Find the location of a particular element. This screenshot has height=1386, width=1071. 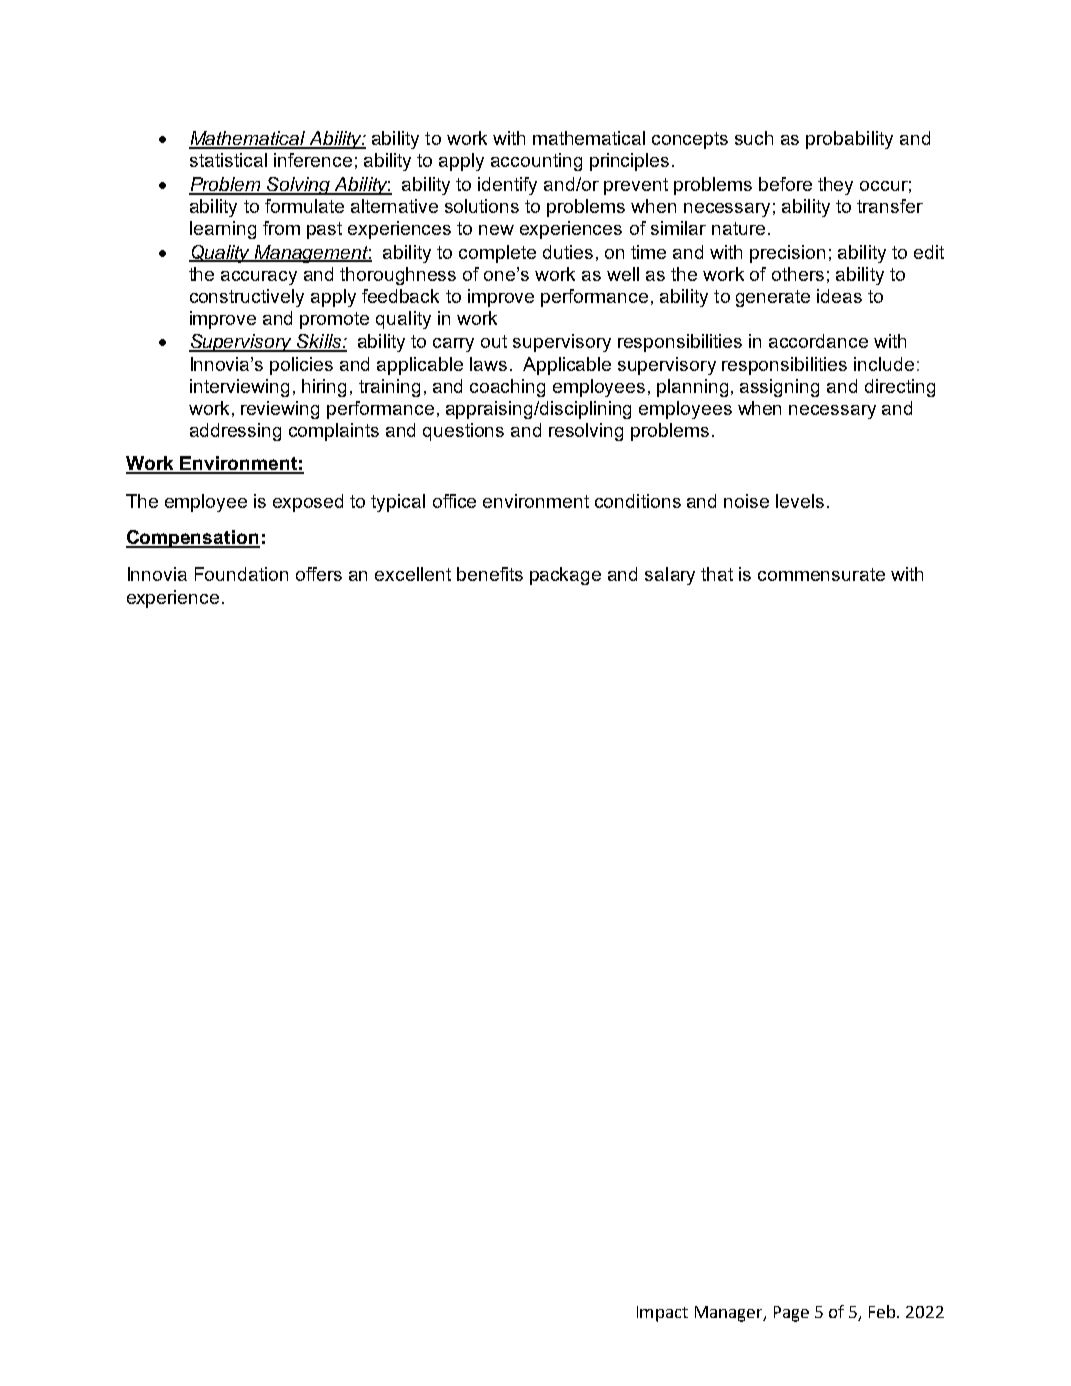

they is located at coordinates (835, 186).
